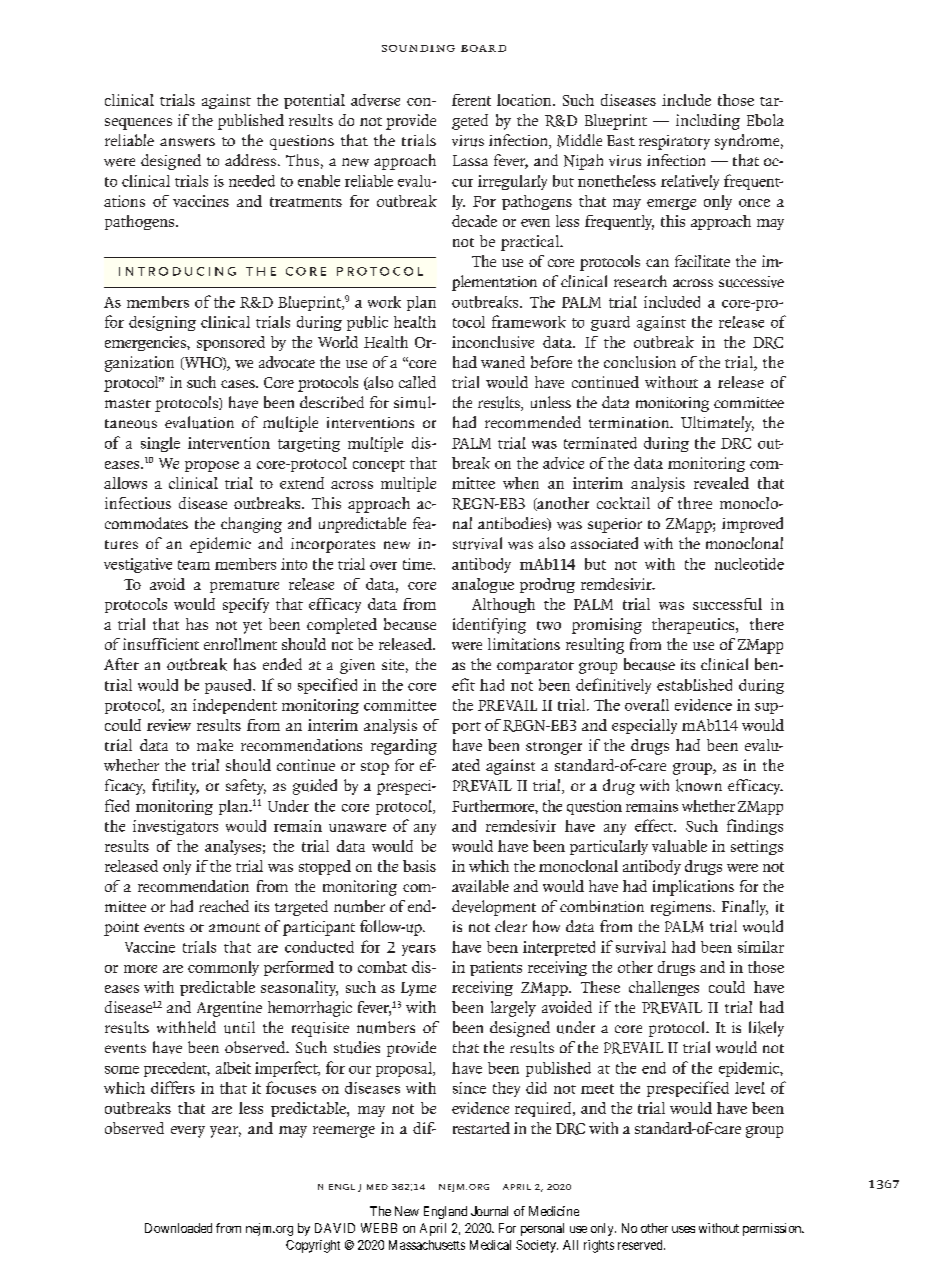 The image size is (952, 1270). I want to click on including, so click(708, 122).
